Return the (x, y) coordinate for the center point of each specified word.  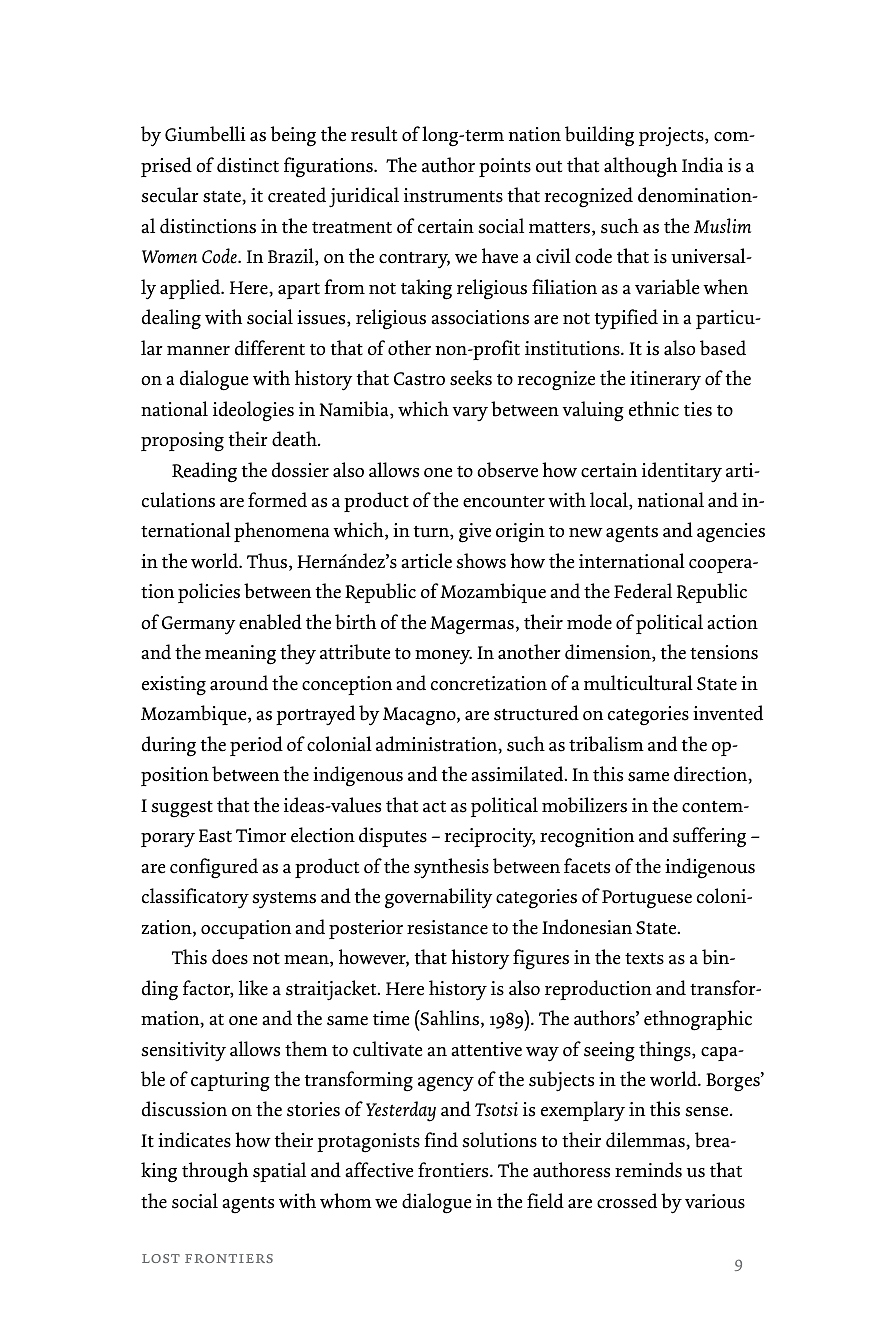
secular (170, 195)
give (475, 533)
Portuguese (647, 899)
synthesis (451, 868)
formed (277, 500)
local (610, 501)
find (441, 1140)
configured (214, 868)
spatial (279, 1172)
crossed (627, 1201)
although (640, 167)
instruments (453, 195)
